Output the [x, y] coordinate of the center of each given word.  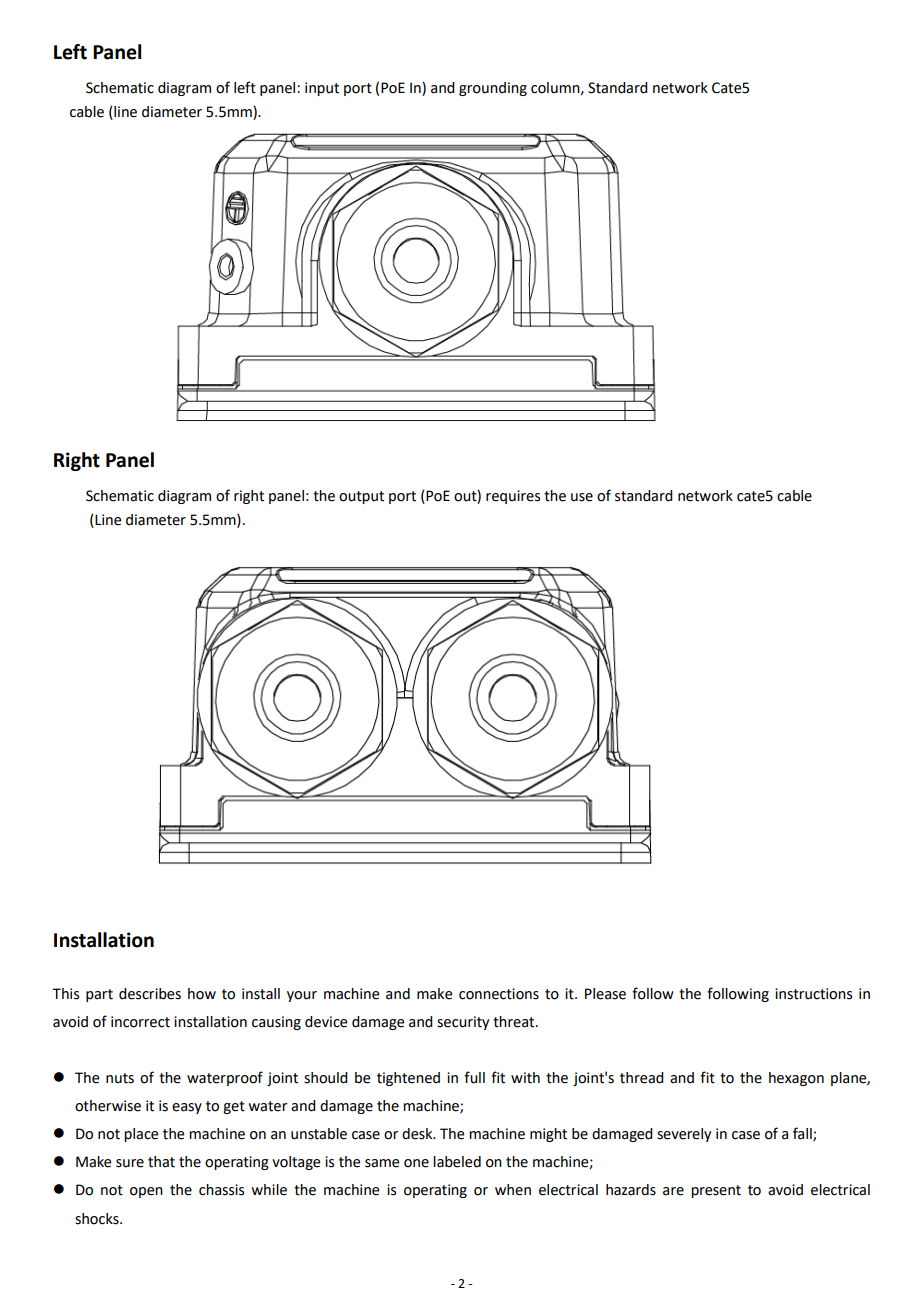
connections [499, 994]
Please [605, 994]
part [99, 995]
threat [515, 1022]
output [361, 497]
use [582, 497]
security [463, 1023]
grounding [493, 89]
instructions [813, 994]
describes [150, 994]
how [202, 994]
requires [513, 497]
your [302, 996]
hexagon [796, 1079]
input [322, 89]
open [146, 1192]
